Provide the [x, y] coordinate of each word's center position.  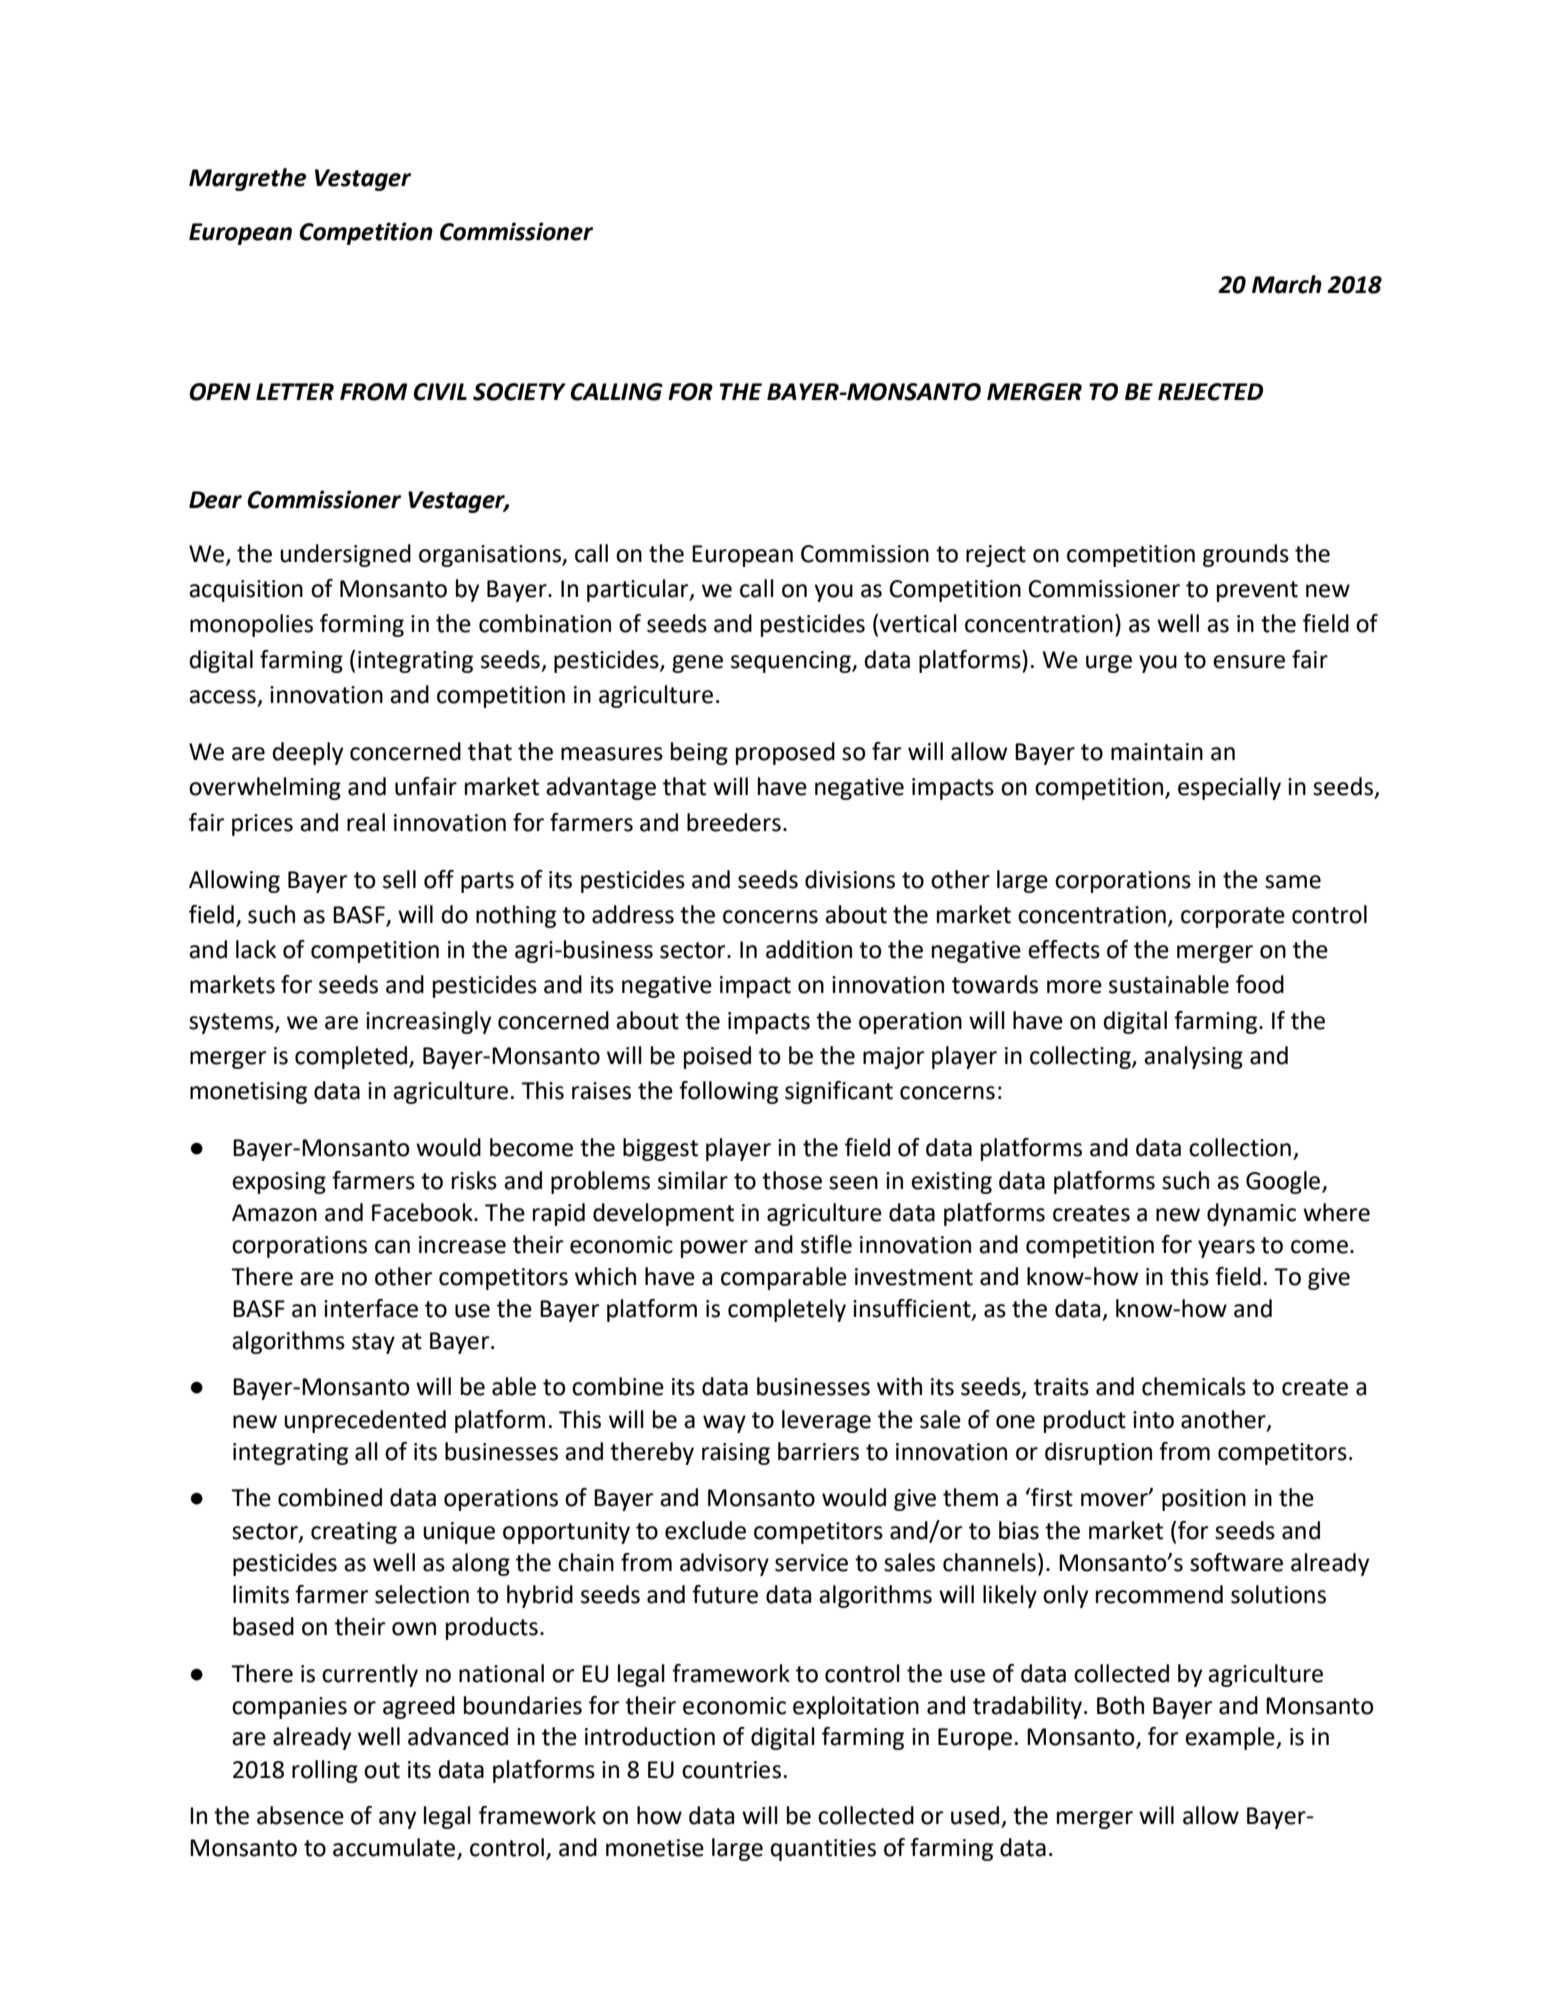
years [1226, 1249]
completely [787, 1310]
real [366, 822]
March [1287, 284]
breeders [734, 822]
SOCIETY [519, 392]
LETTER [295, 391]
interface [371, 1308]
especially [1229, 788]
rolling [325, 1771]
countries [731, 1770]
